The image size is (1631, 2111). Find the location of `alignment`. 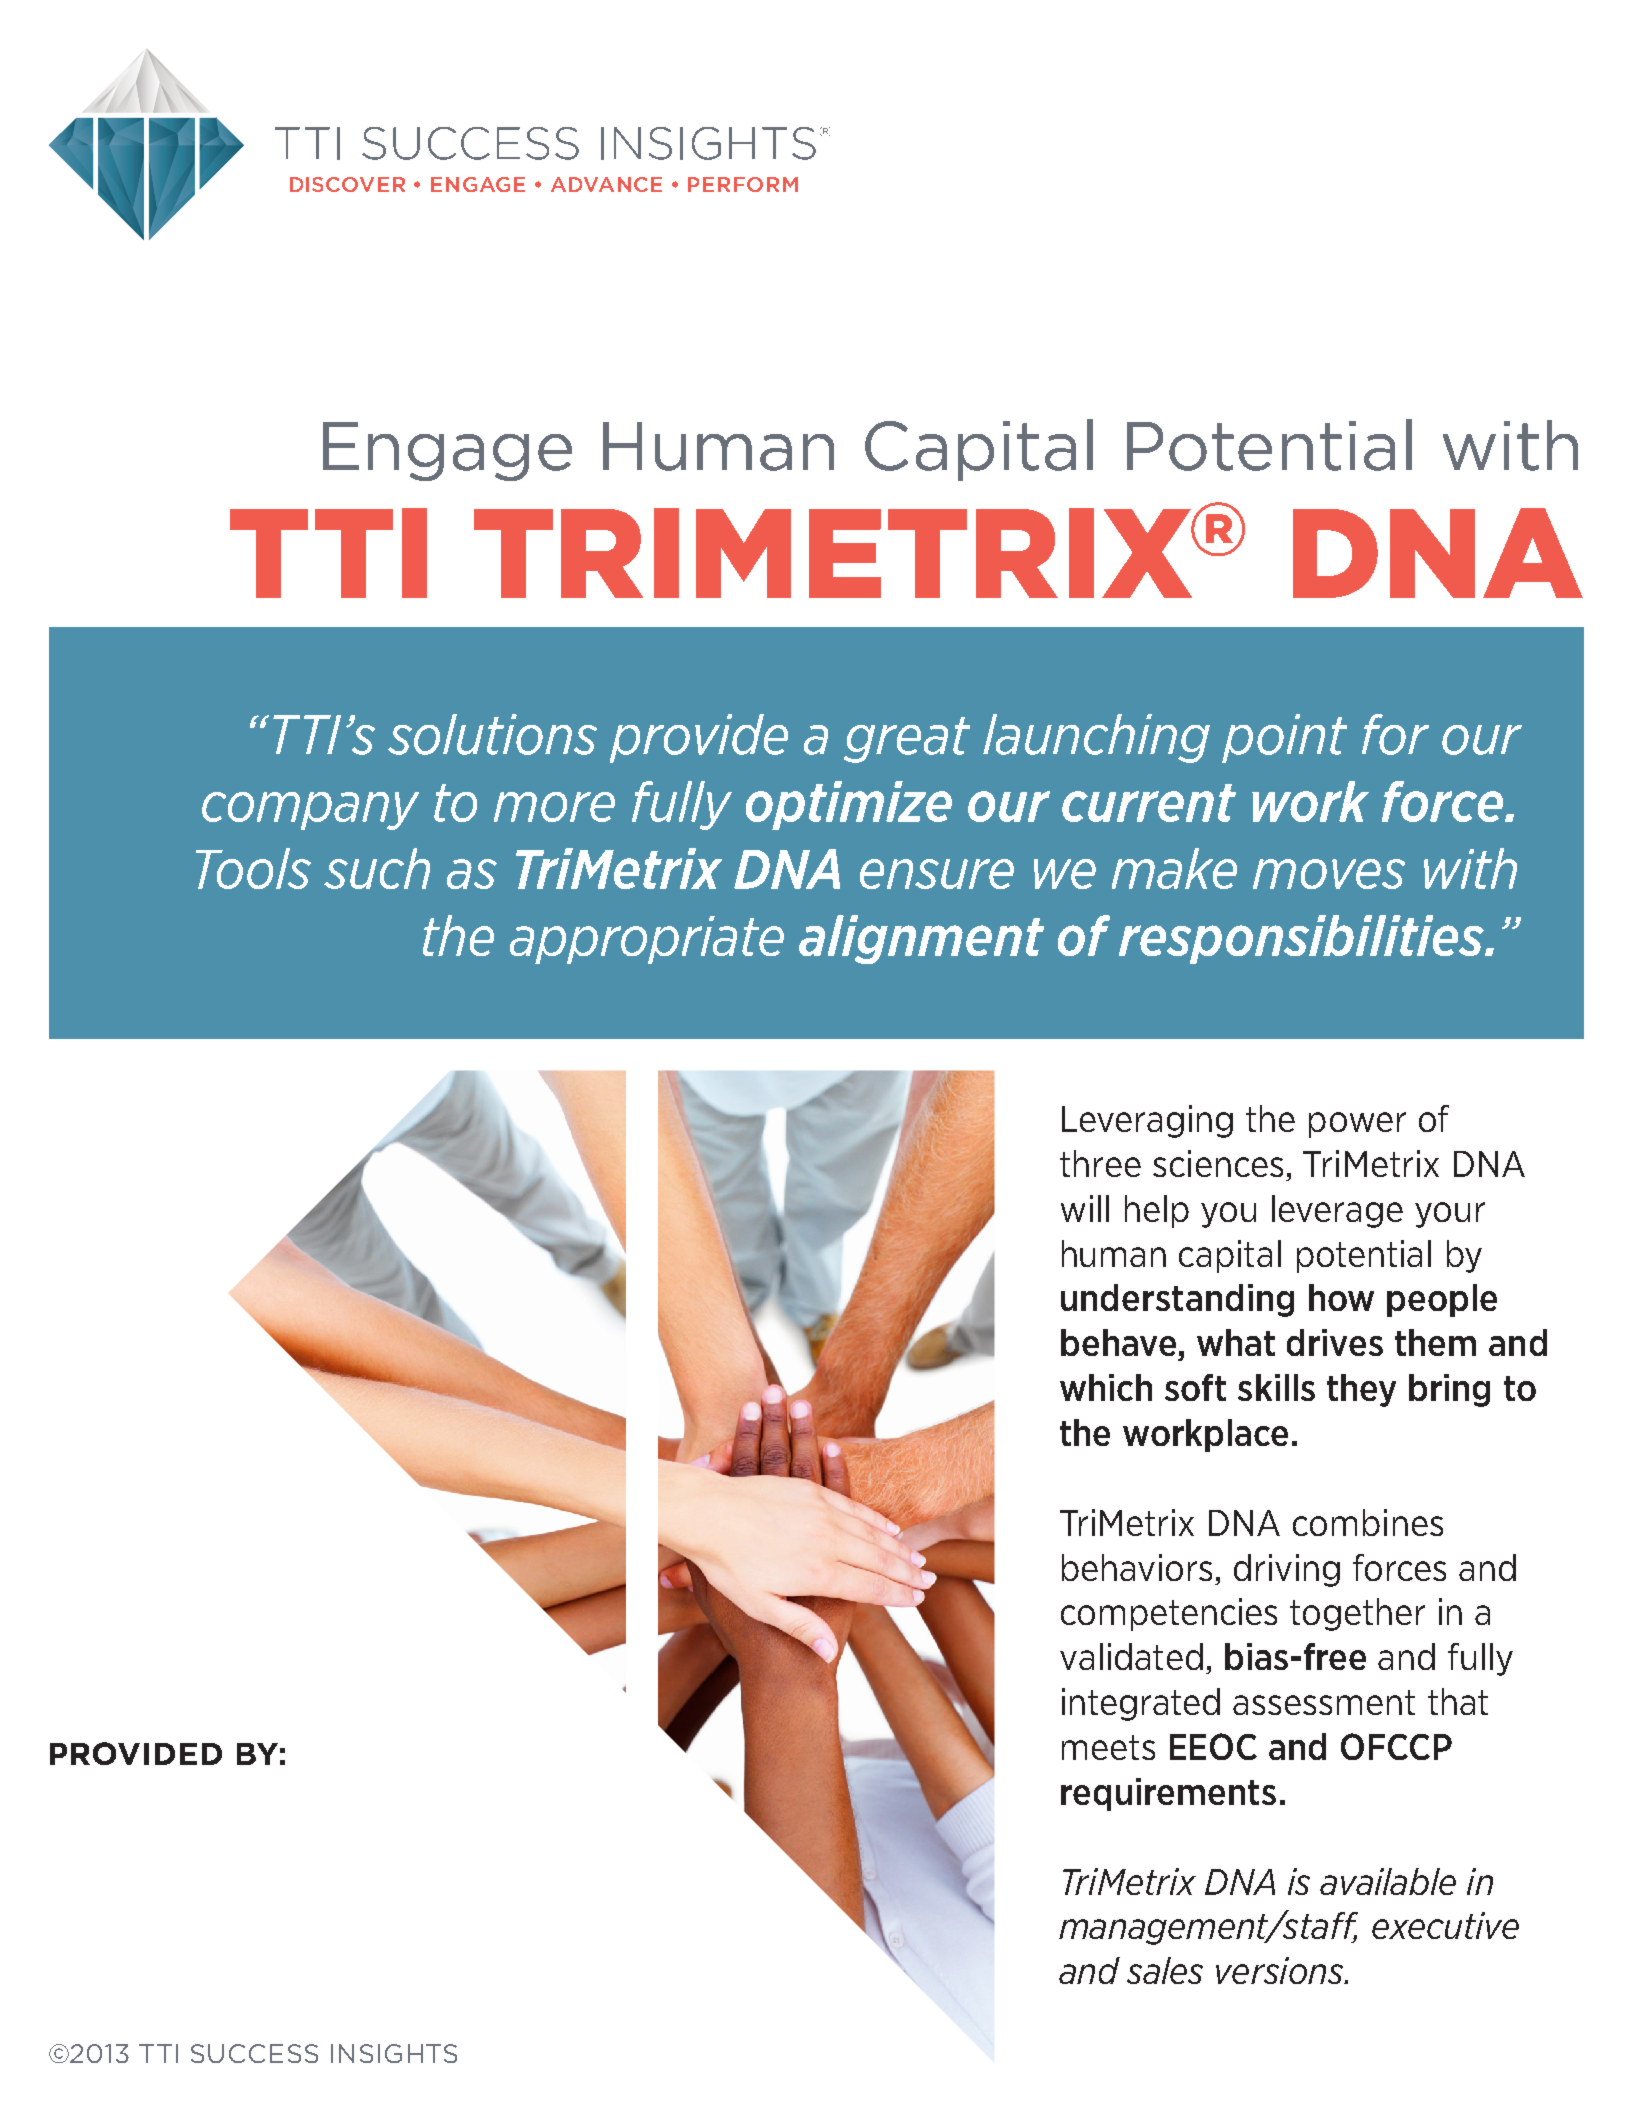

alignment is located at coordinates (921, 939).
